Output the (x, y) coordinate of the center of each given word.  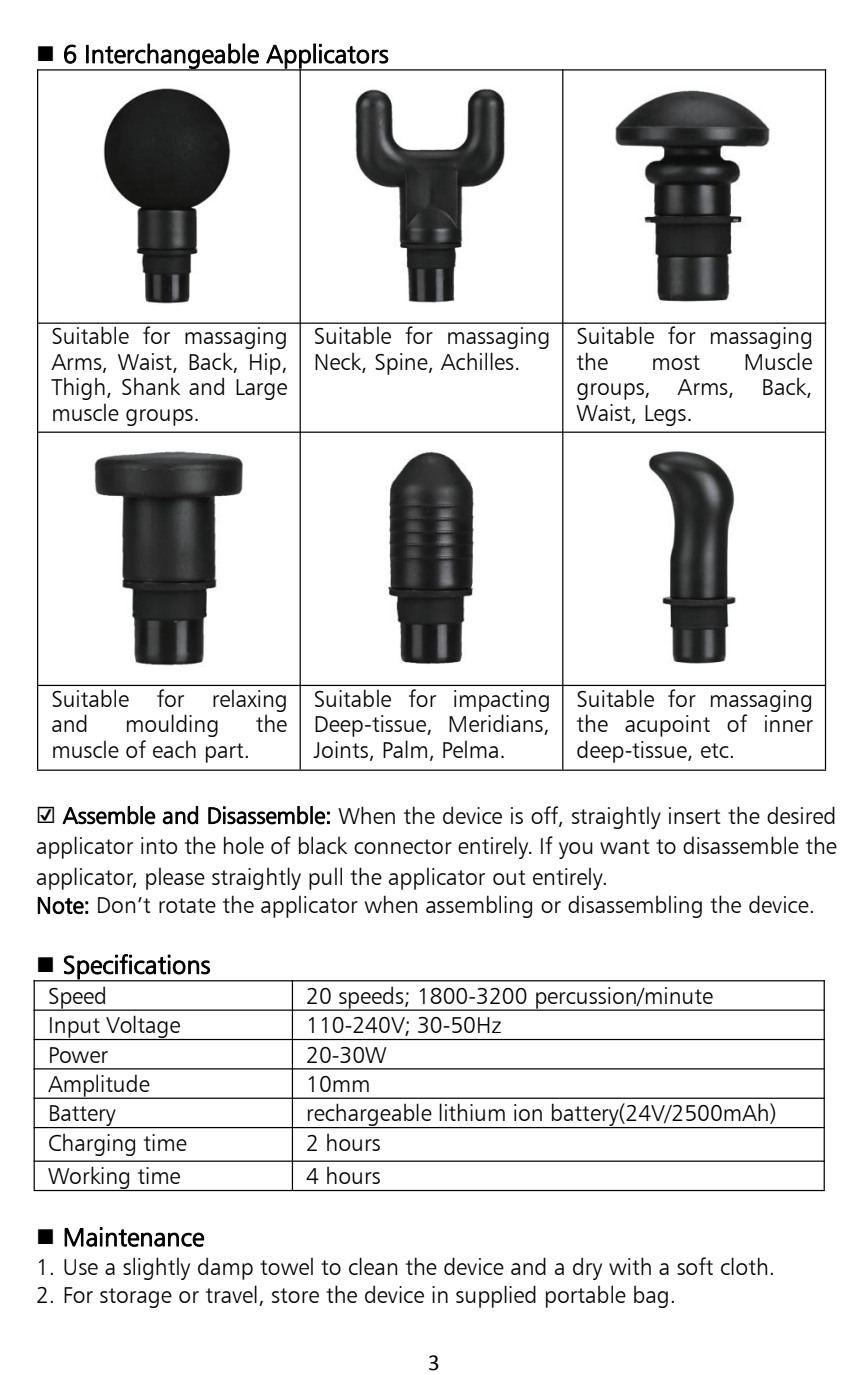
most (676, 362)
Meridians (497, 724)
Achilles (477, 361)
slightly (156, 1268)
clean (373, 1266)
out (509, 877)
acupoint (667, 726)
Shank (151, 386)
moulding (172, 725)
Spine (402, 364)
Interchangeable (172, 57)
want (625, 846)
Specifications (137, 967)
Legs (665, 415)
